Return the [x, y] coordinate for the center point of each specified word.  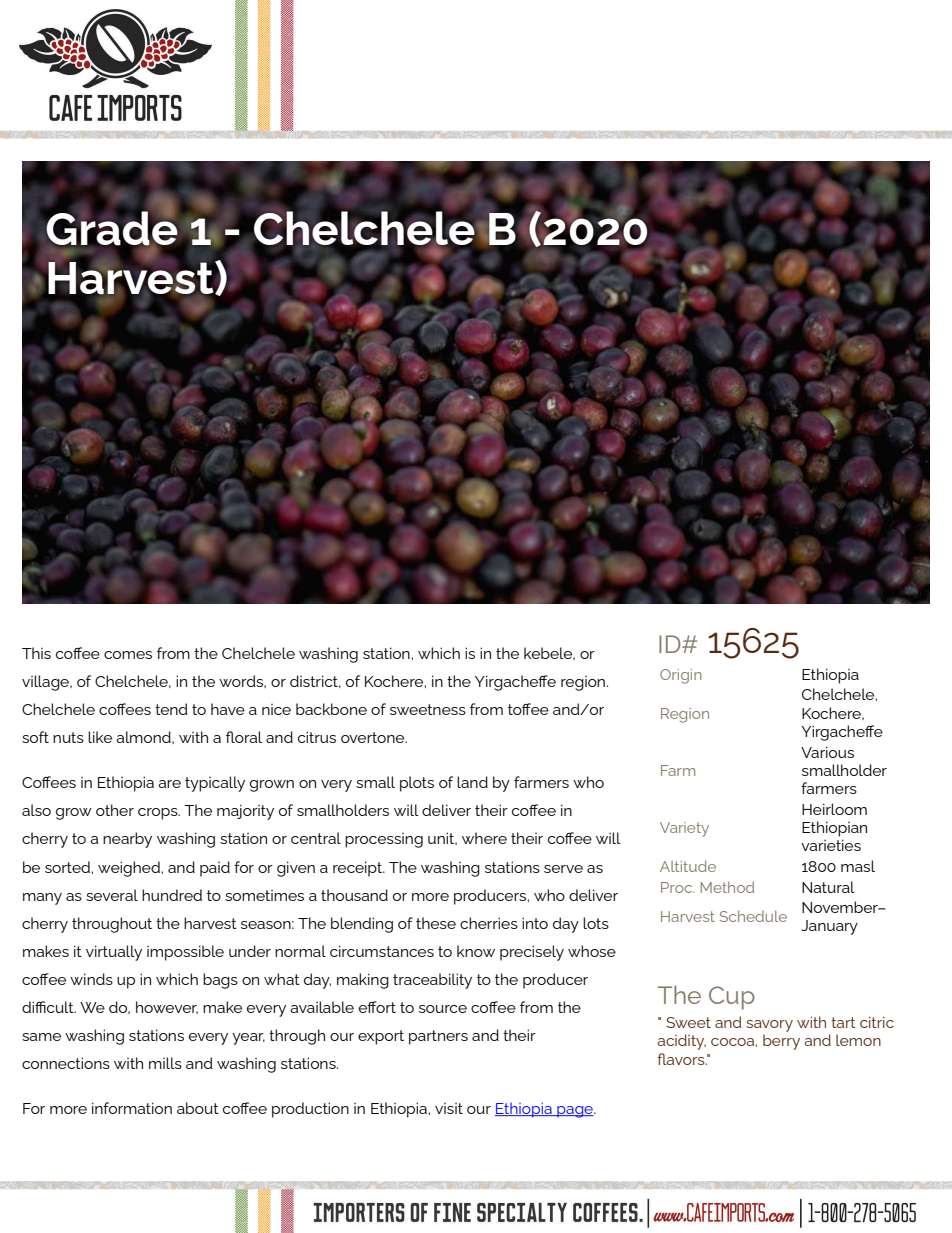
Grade [112, 228]
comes [128, 655]
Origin [681, 676]
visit [449, 1108]
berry [781, 1042]
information [132, 1108]
